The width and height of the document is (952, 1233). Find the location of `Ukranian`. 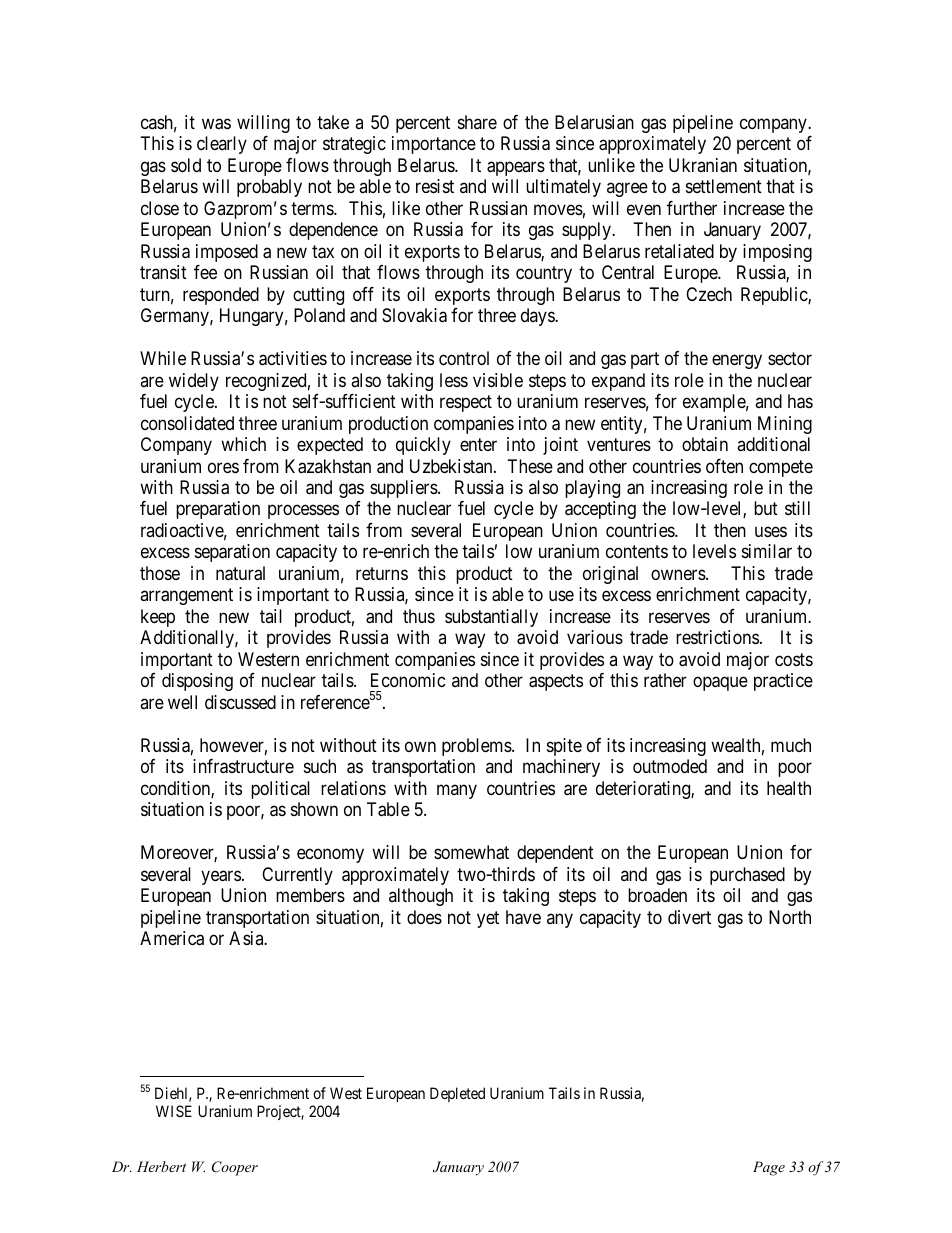

Ukranian is located at coordinates (703, 165).
